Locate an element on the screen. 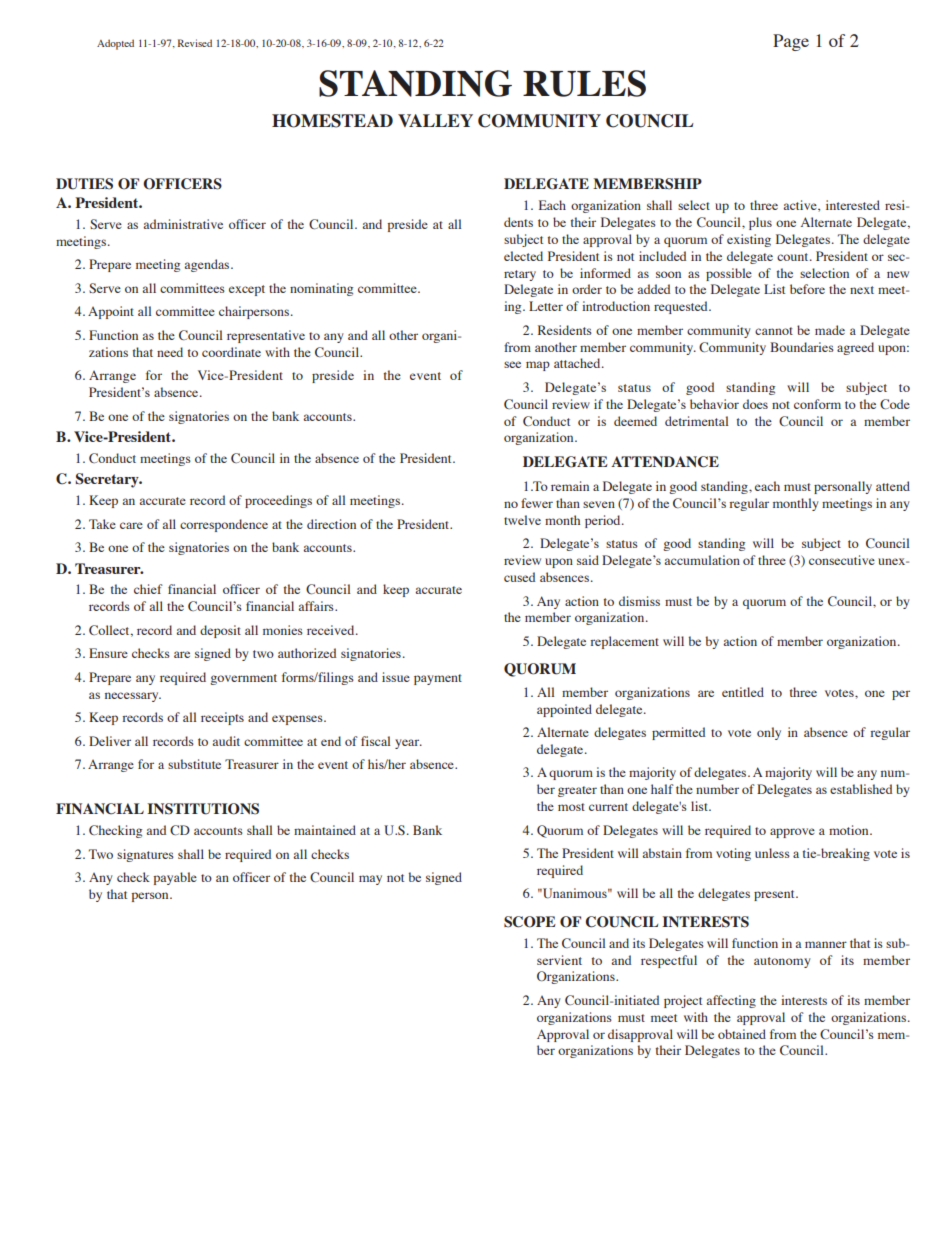 The height and width of the screenshot is (1233, 952). entitled is located at coordinates (743, 692).
